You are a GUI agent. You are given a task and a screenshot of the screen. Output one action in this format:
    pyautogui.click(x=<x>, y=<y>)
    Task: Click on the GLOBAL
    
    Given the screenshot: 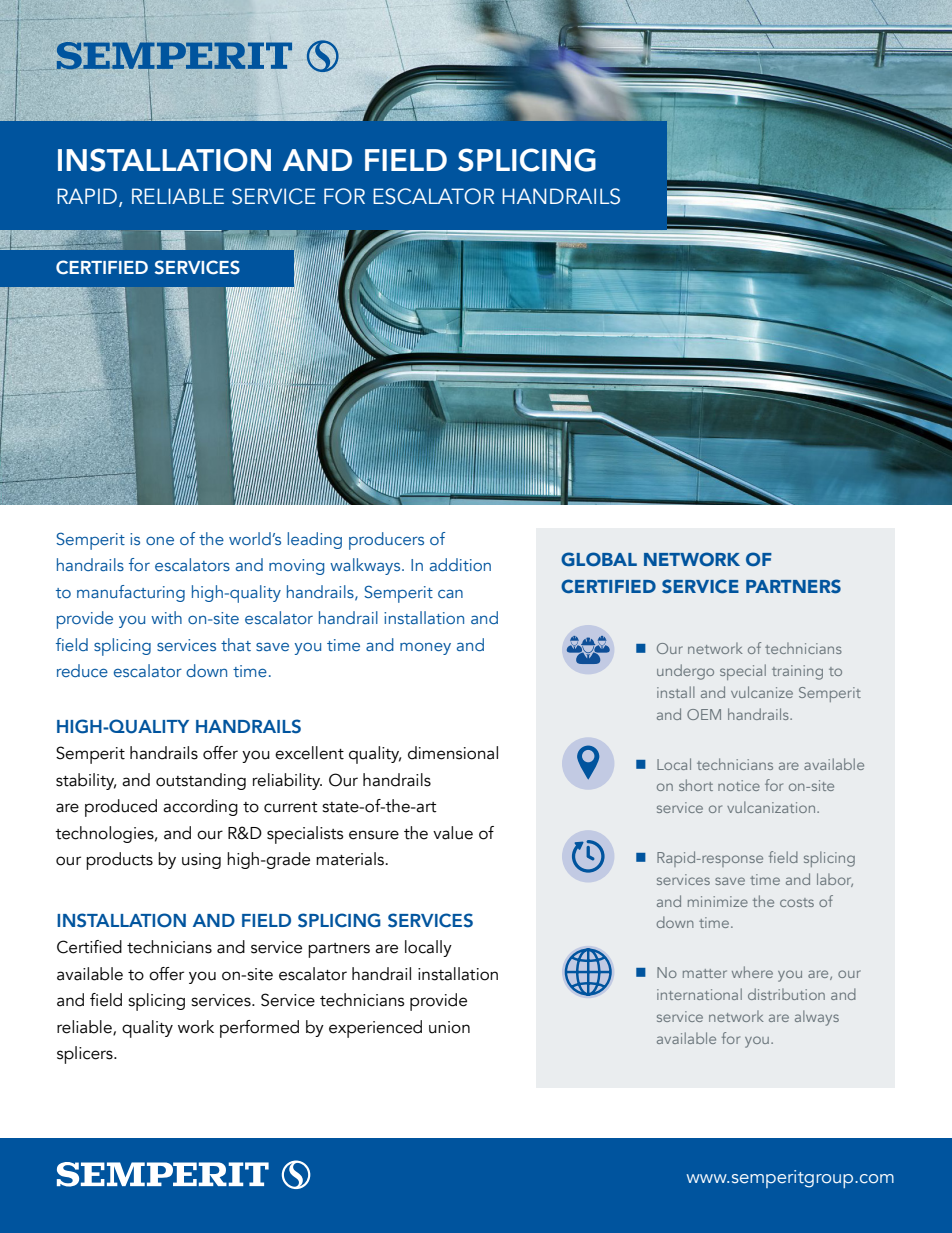 What is the action you would take?
    pyautogui.click(x=599, y=559)
